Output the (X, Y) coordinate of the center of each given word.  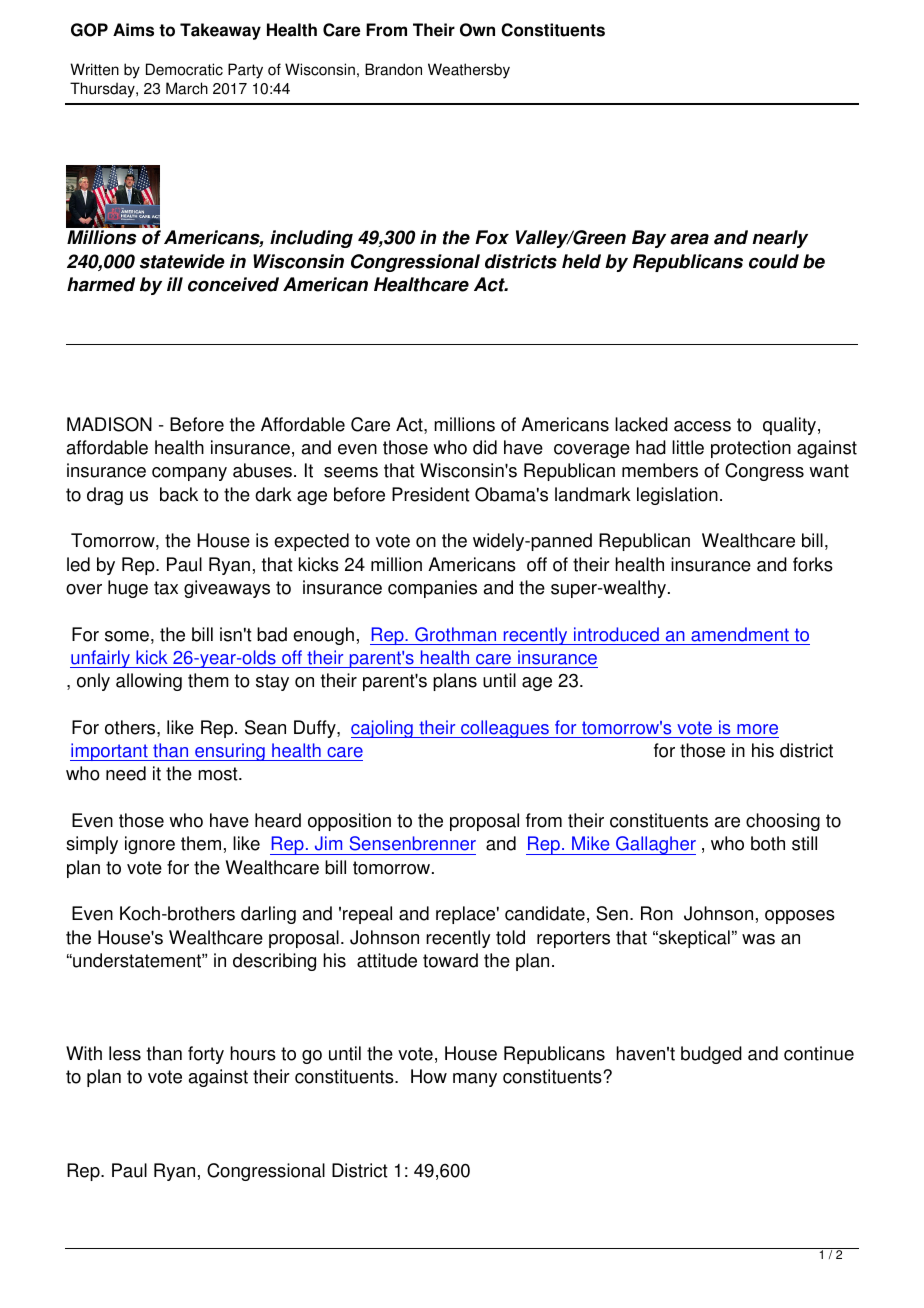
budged (711, 1055)
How (429, 1076)
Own (477, 30)
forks (813, 564)
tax (166, 588)
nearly (780, 239)
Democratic (184, 69)
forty (206, 1055)
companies (432, 589)
